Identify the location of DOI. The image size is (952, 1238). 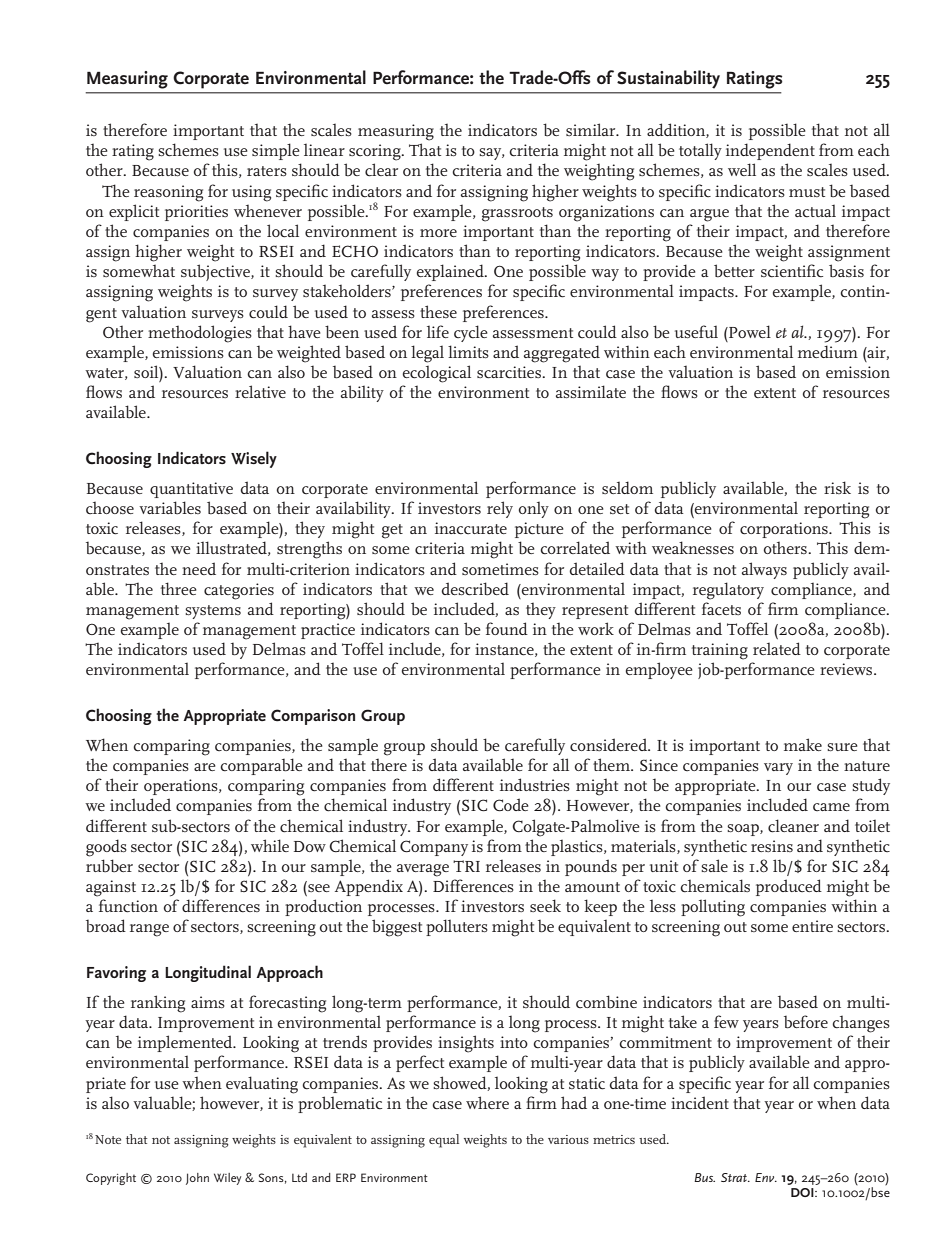
(803, 1192).
